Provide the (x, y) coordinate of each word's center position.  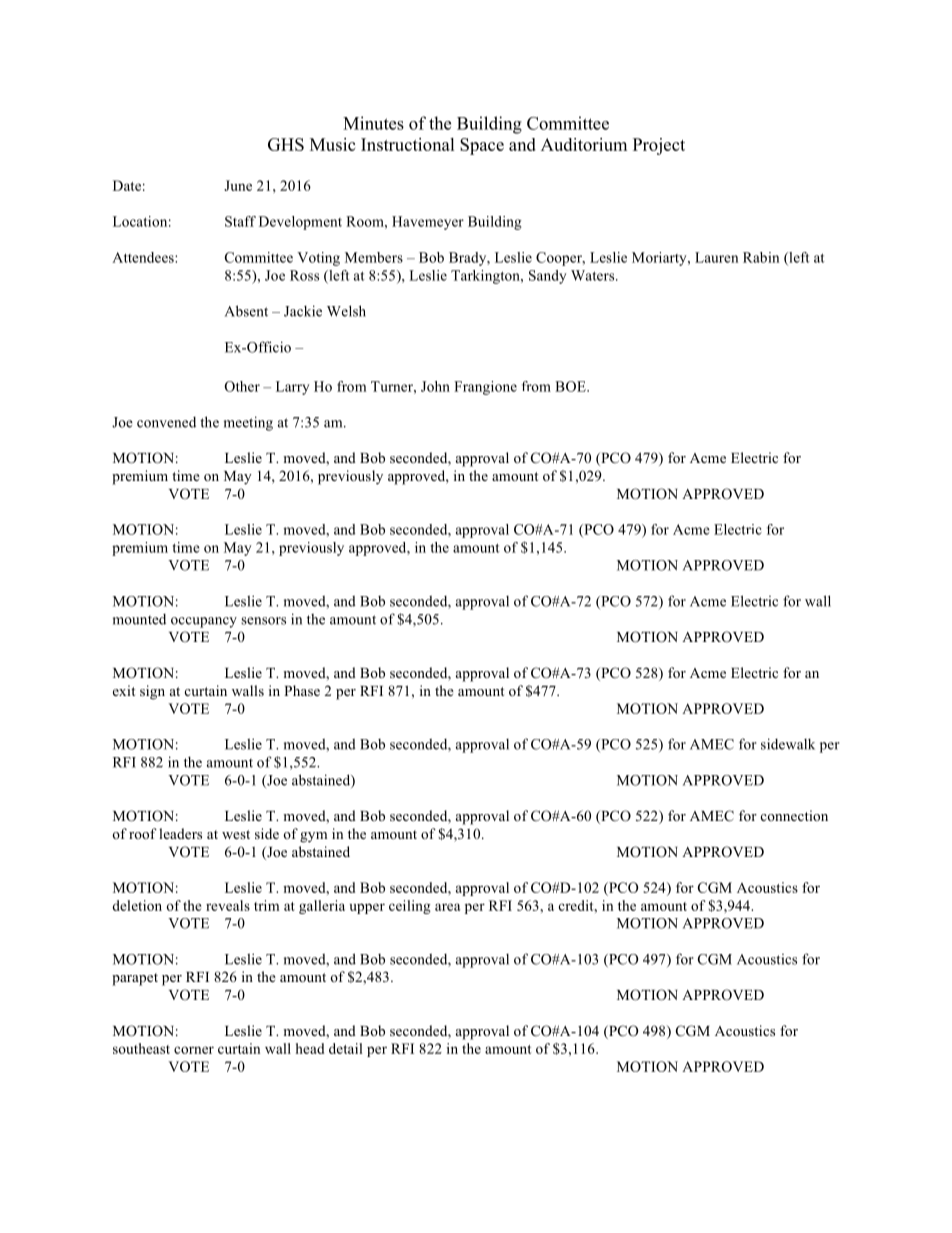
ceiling (410, 907)
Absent (246, 311)
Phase (302, 690)
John (435, 386)
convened (166, 422)
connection (794, 815)
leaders (180, 833)
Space (482, 146)
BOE (571, 386)
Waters (594, 275)
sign (152, 692)
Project (659, 146)
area (447, 907)
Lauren (716, 257)
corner (194, 1050)
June (238, 185)
